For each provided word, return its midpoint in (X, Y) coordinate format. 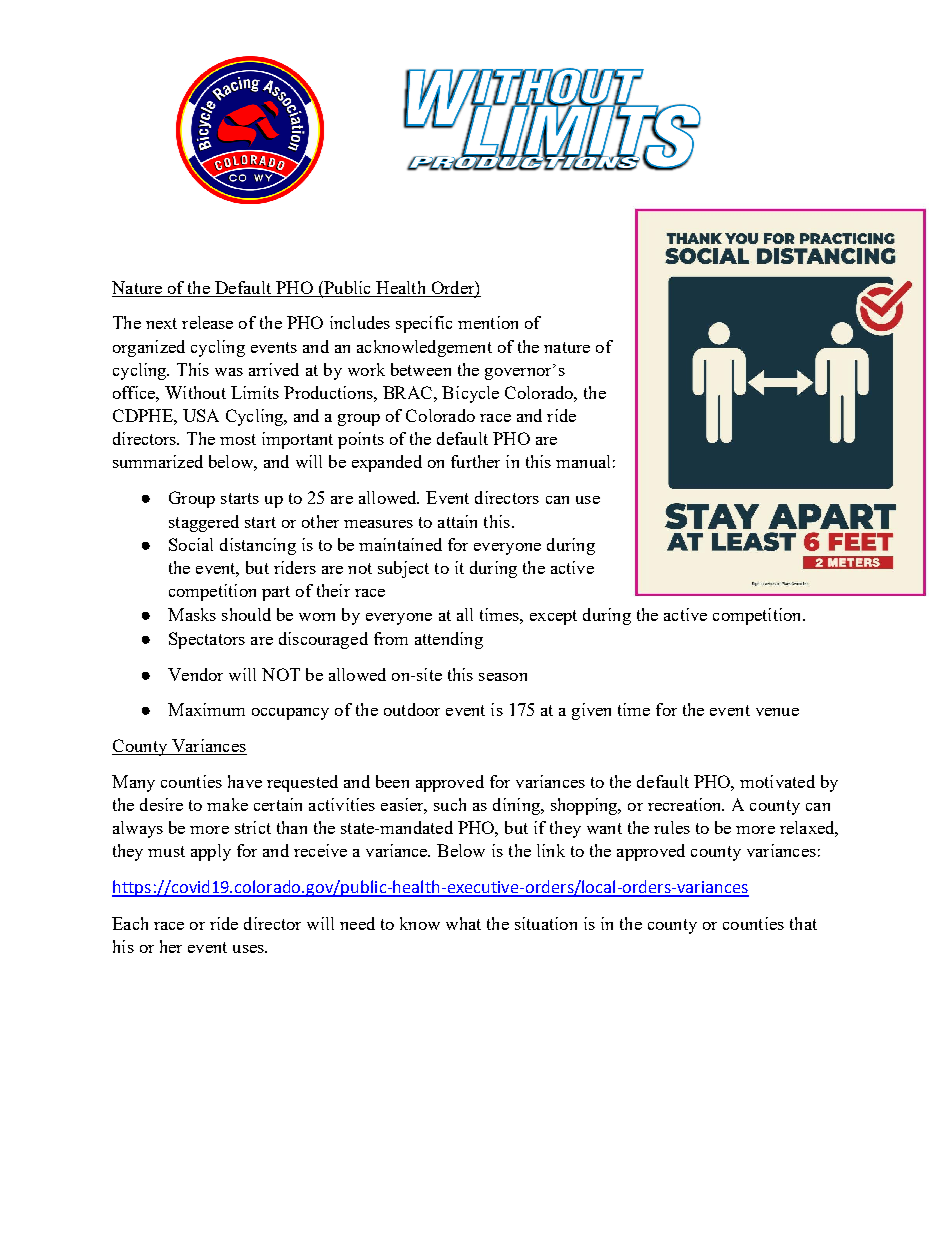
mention (488, 322)
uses (249, 949)
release (207, 322)
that (803, 923)
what (463, 923)
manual (583, 461)
